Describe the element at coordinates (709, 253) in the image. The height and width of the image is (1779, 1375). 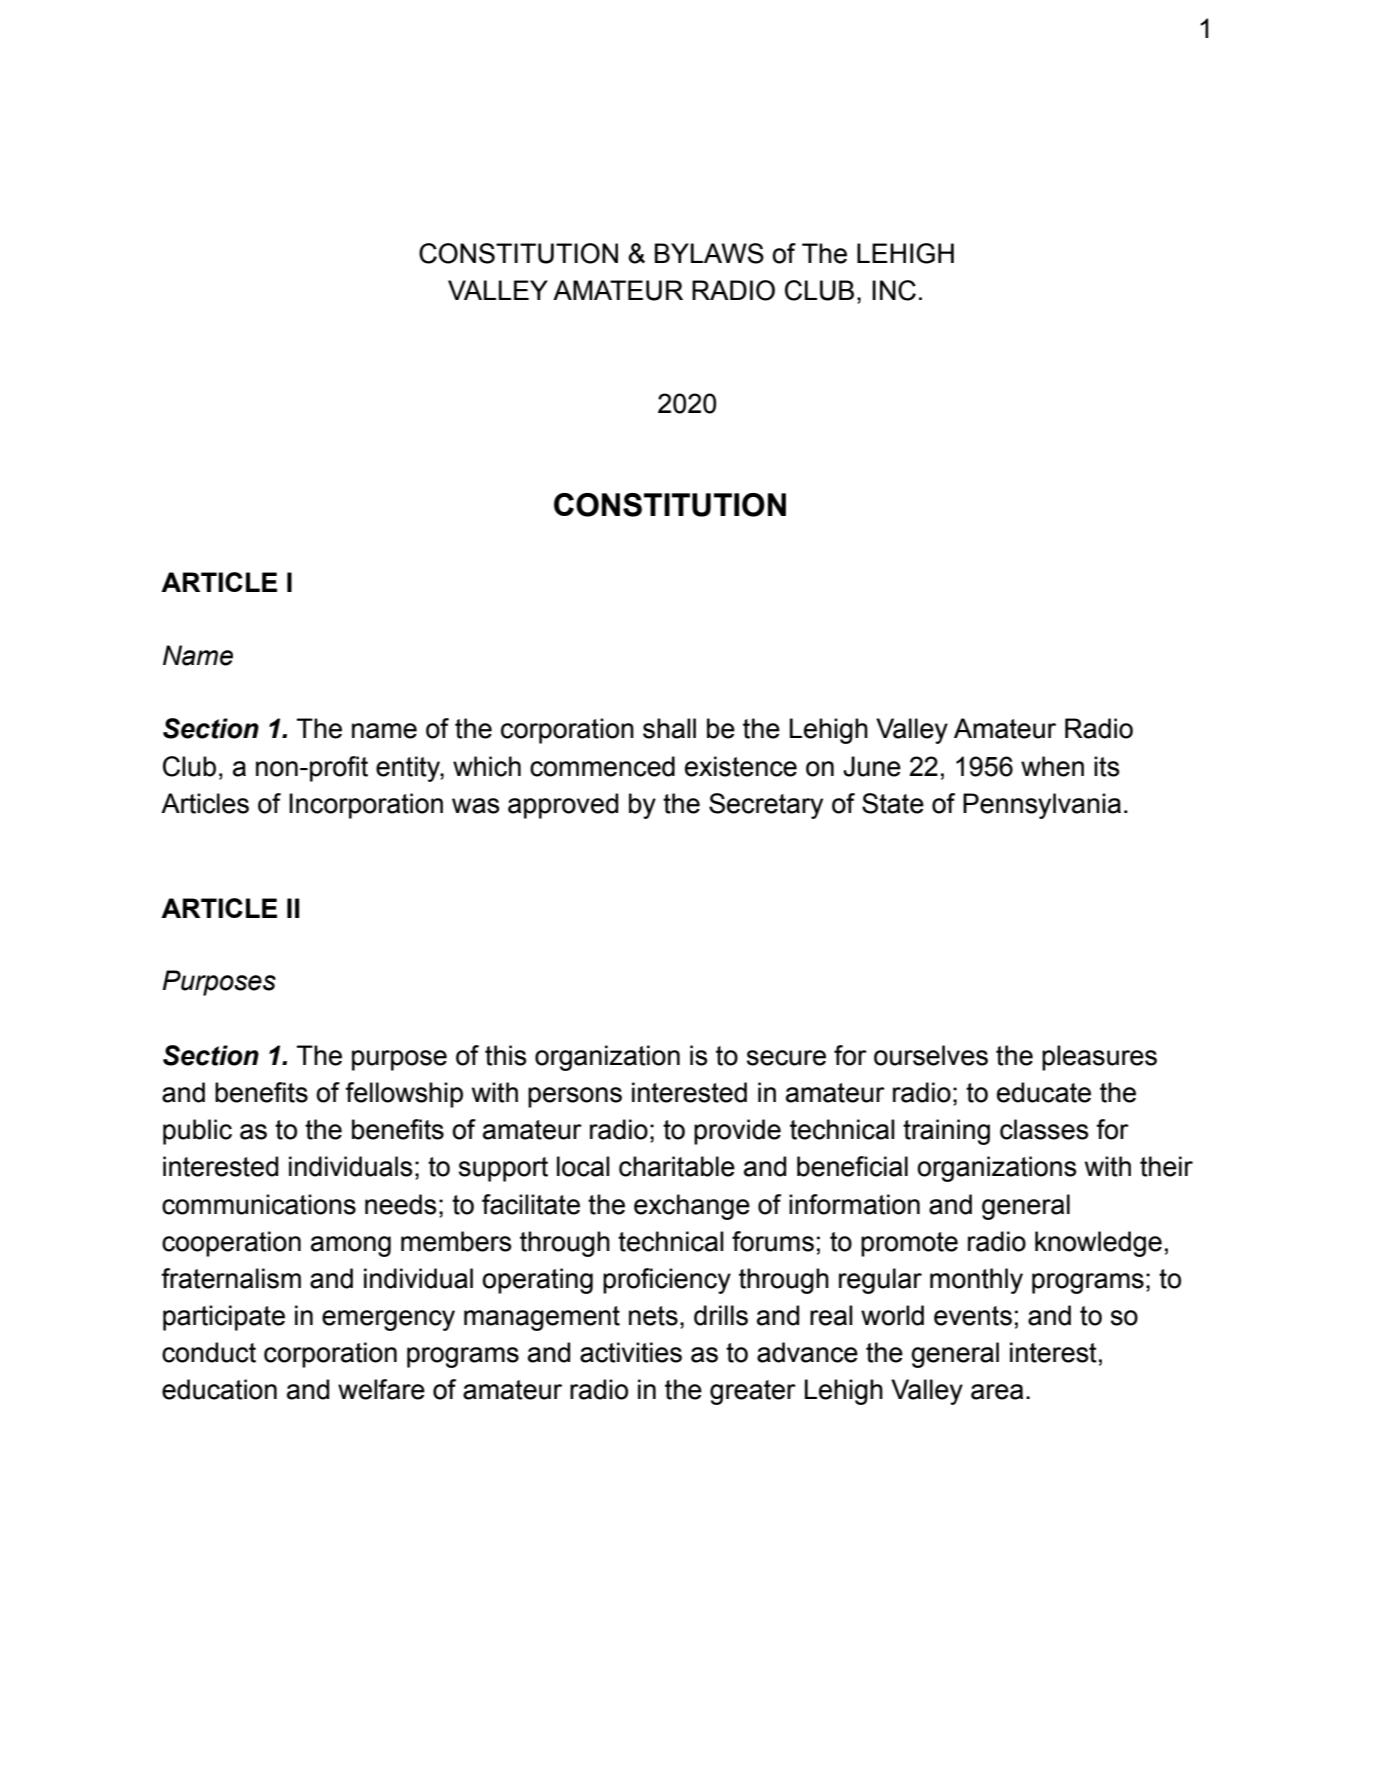
I see `BYLAWS` at that location.
